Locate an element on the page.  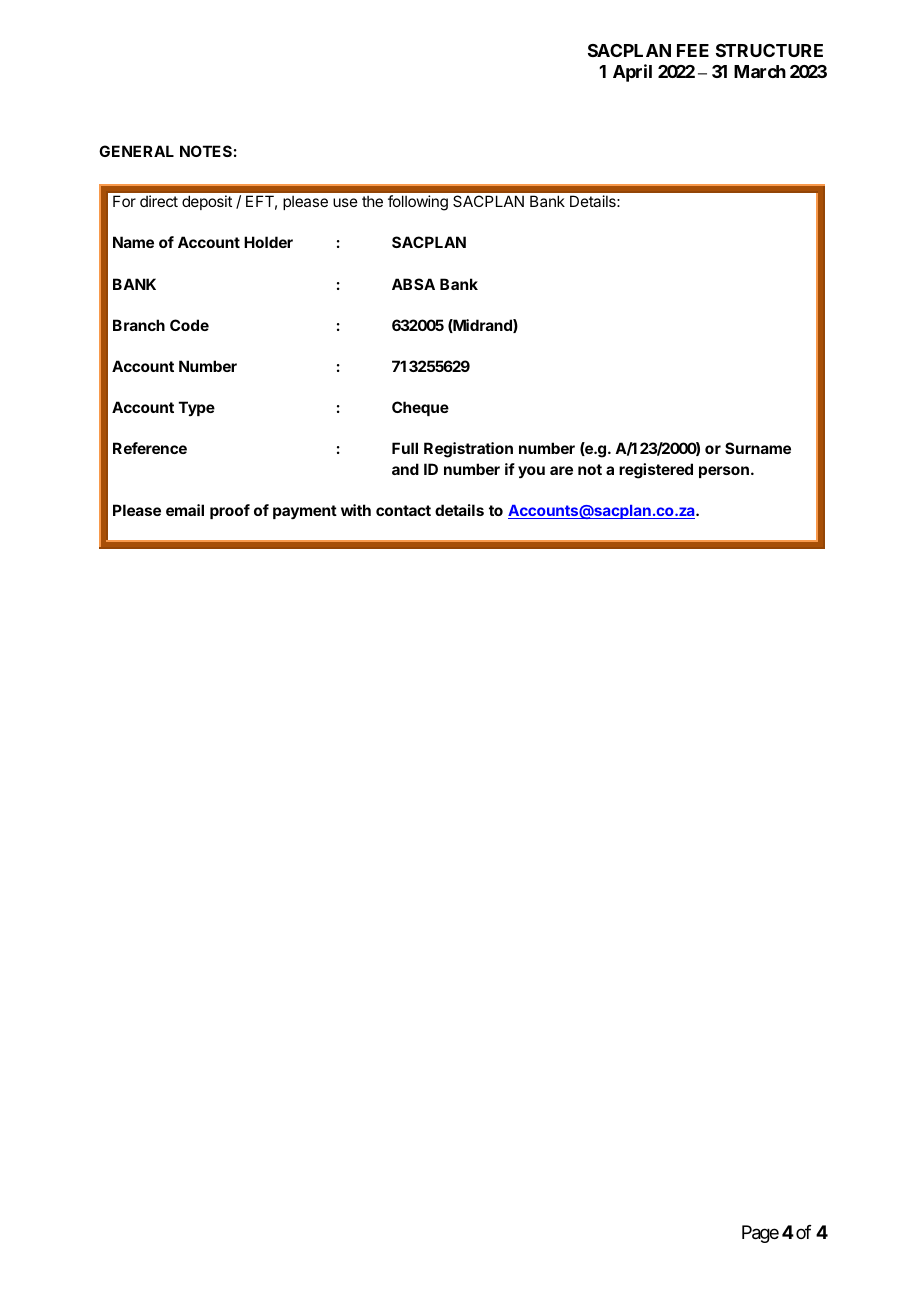
Cheque is located at coordinates (420, 408).
